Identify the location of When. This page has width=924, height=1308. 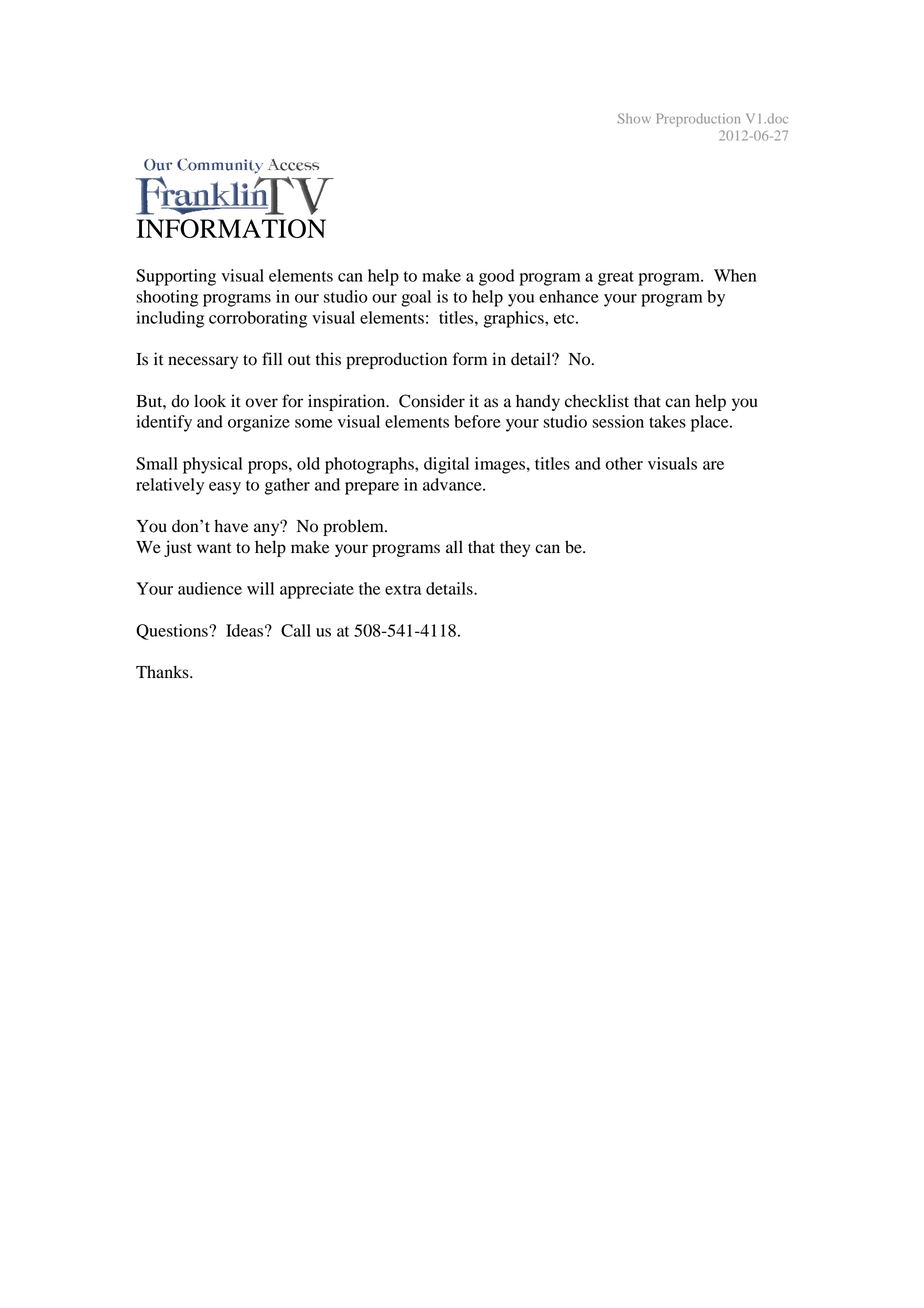
(735, 275).
